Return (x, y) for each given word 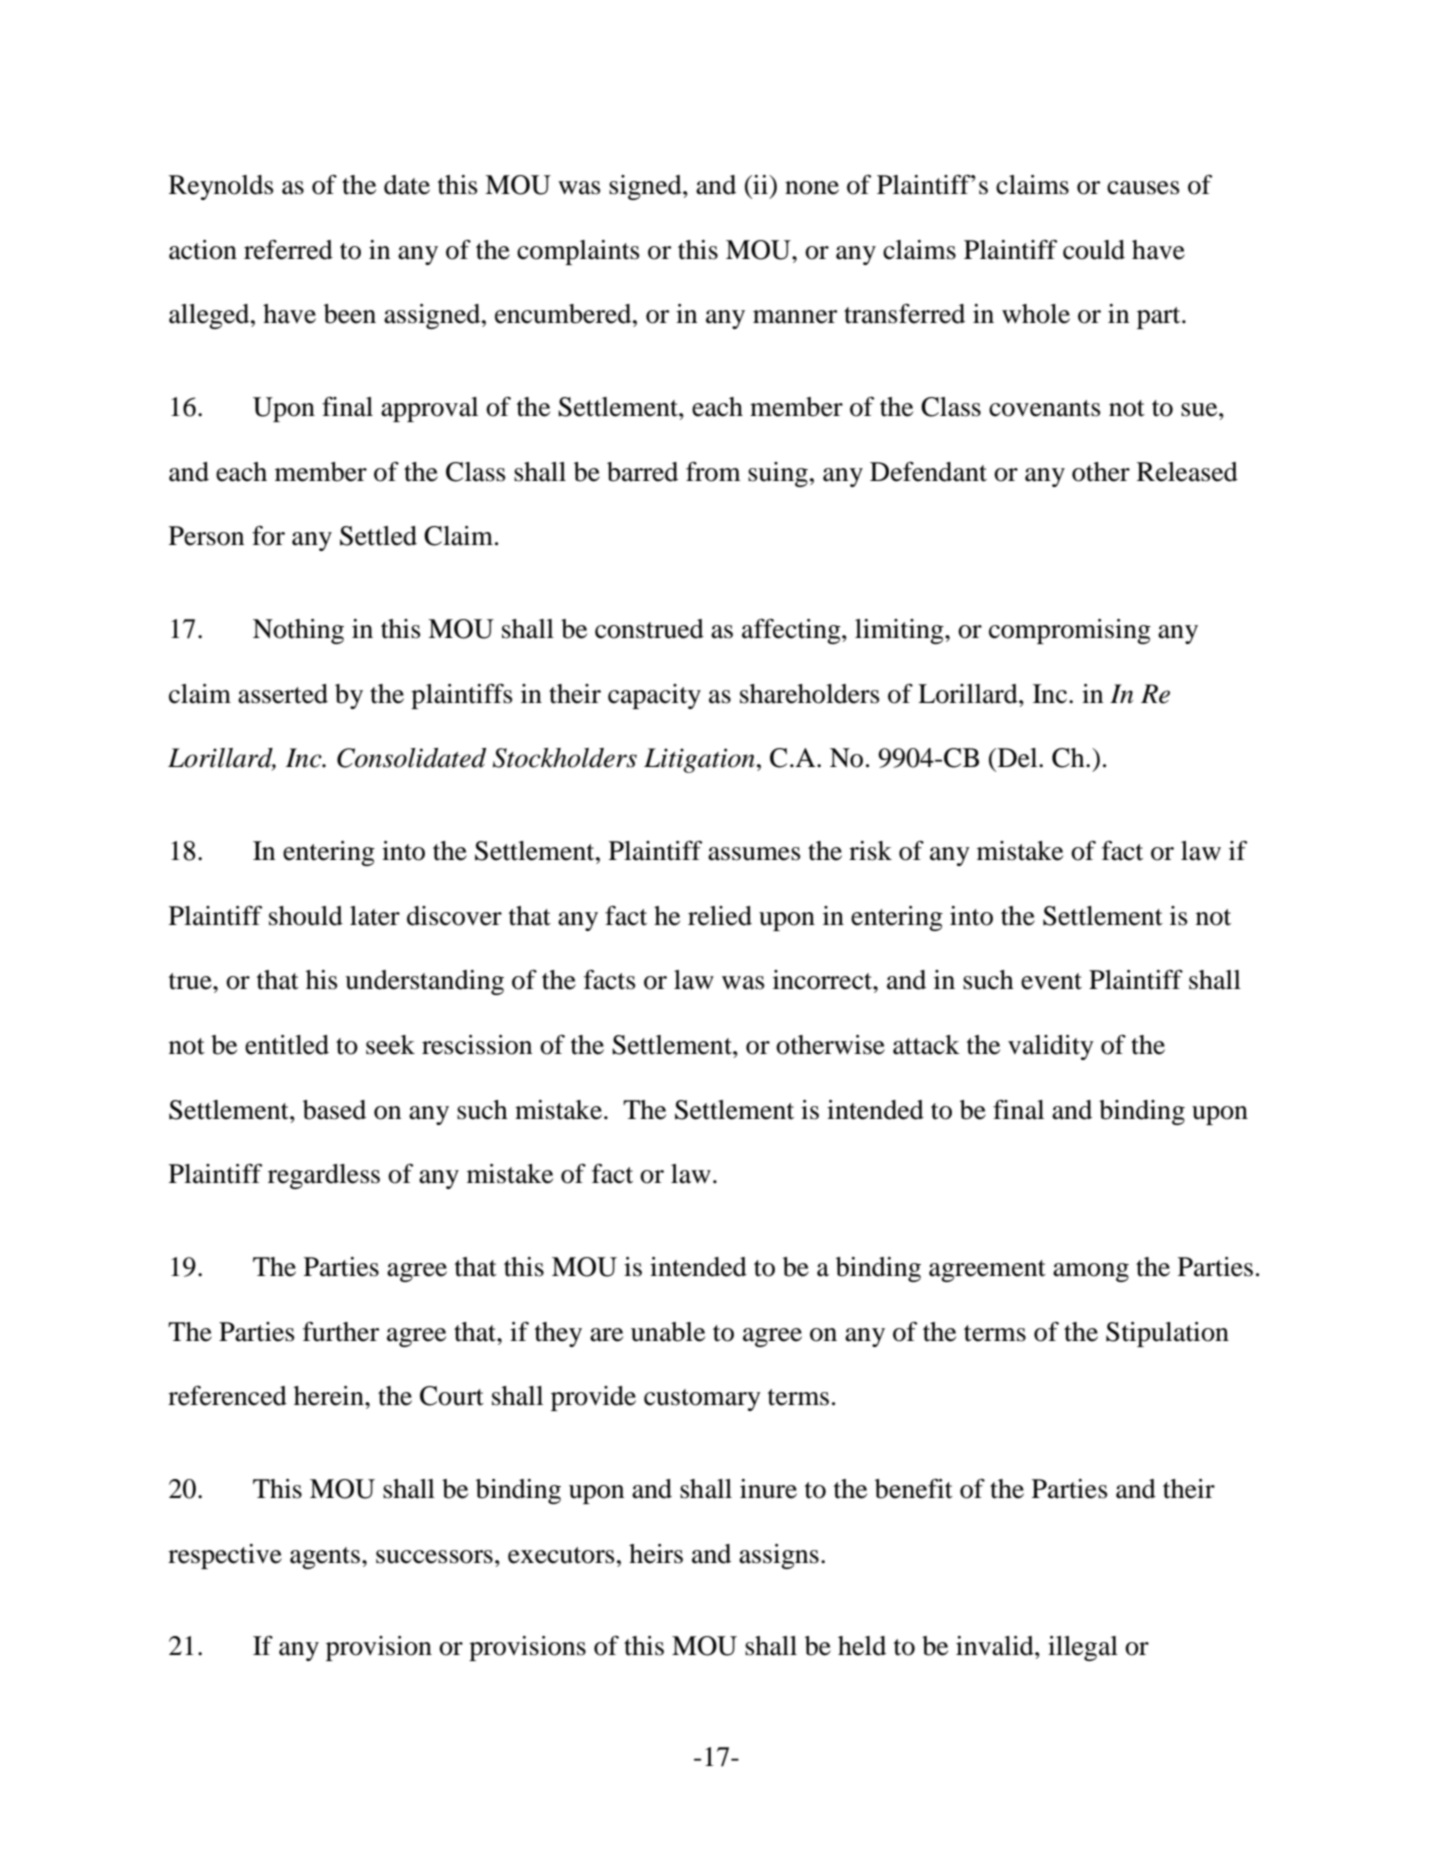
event (1051, 981)
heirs (656, 1554)
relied (720, 916)
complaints (578, 252)
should (306, 916)
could (1094, 250)
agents (325, 1558)
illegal (1083, 1648)
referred (288, 249)
